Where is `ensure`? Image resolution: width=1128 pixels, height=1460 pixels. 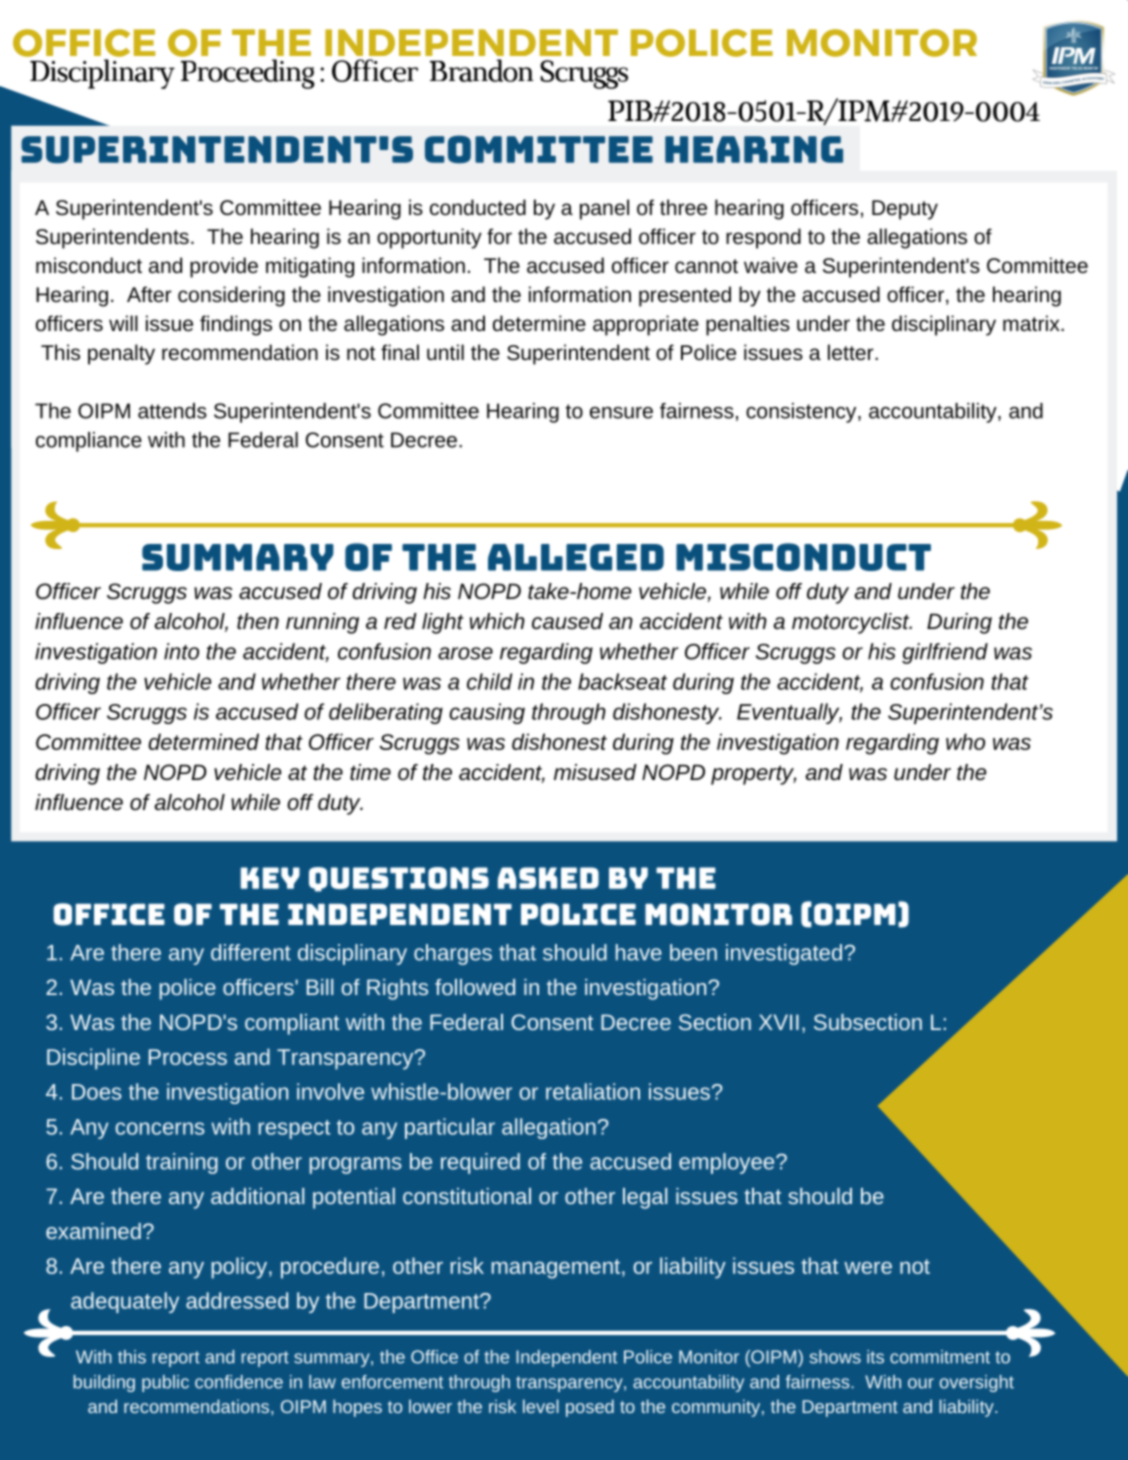
ensure is located at coordinates (621, 413).
